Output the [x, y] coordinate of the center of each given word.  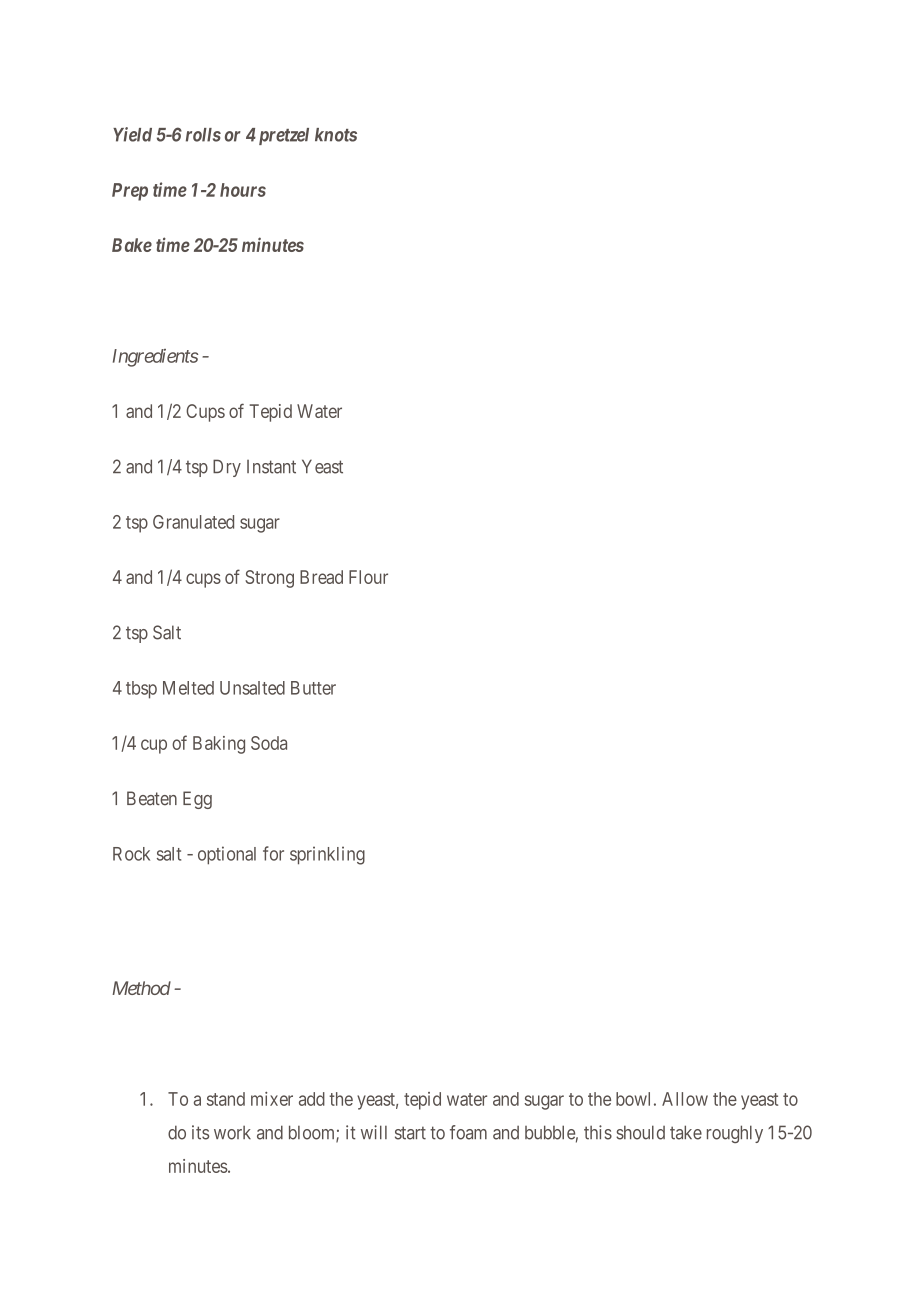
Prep [130, 192]
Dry [227, 468]
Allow [685, 1099]
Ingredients [155, 358]
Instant [271, 467]
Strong [269, 579]
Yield [132, 134]
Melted [188, 688]
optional [227, 855]
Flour [368, 577]
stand [226, 1099]
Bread [321, 577]
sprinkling [327, 855]
